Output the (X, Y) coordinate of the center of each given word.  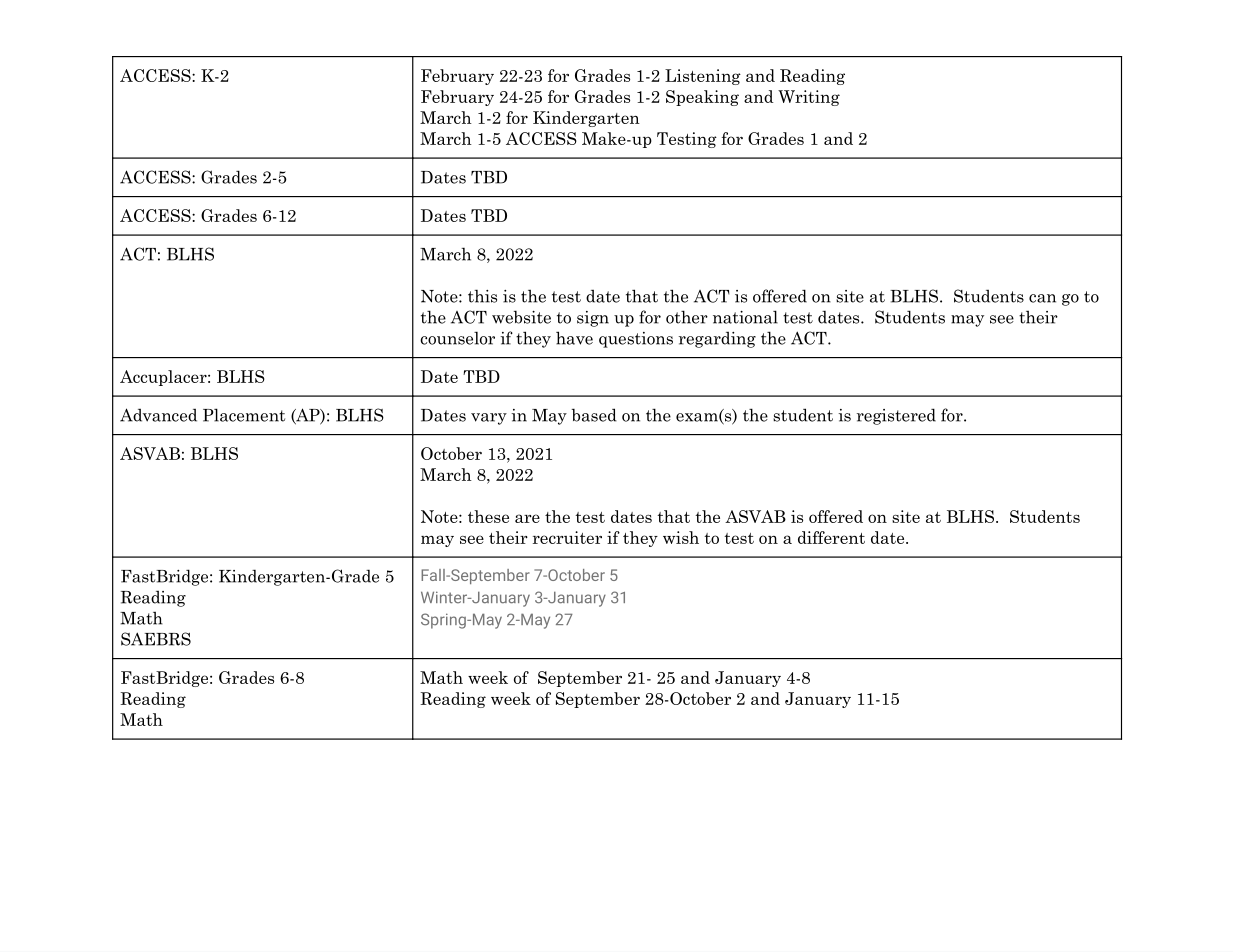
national (745, 317)
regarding (717, 340)
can (1042, 298)
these (488, 516)
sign (593, 319)
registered (896, 416)
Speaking (702, 98)
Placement (244, 415)
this (482, 296)
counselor (457, 338)
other (687, 317)
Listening (703, 77)
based (594, 415)
